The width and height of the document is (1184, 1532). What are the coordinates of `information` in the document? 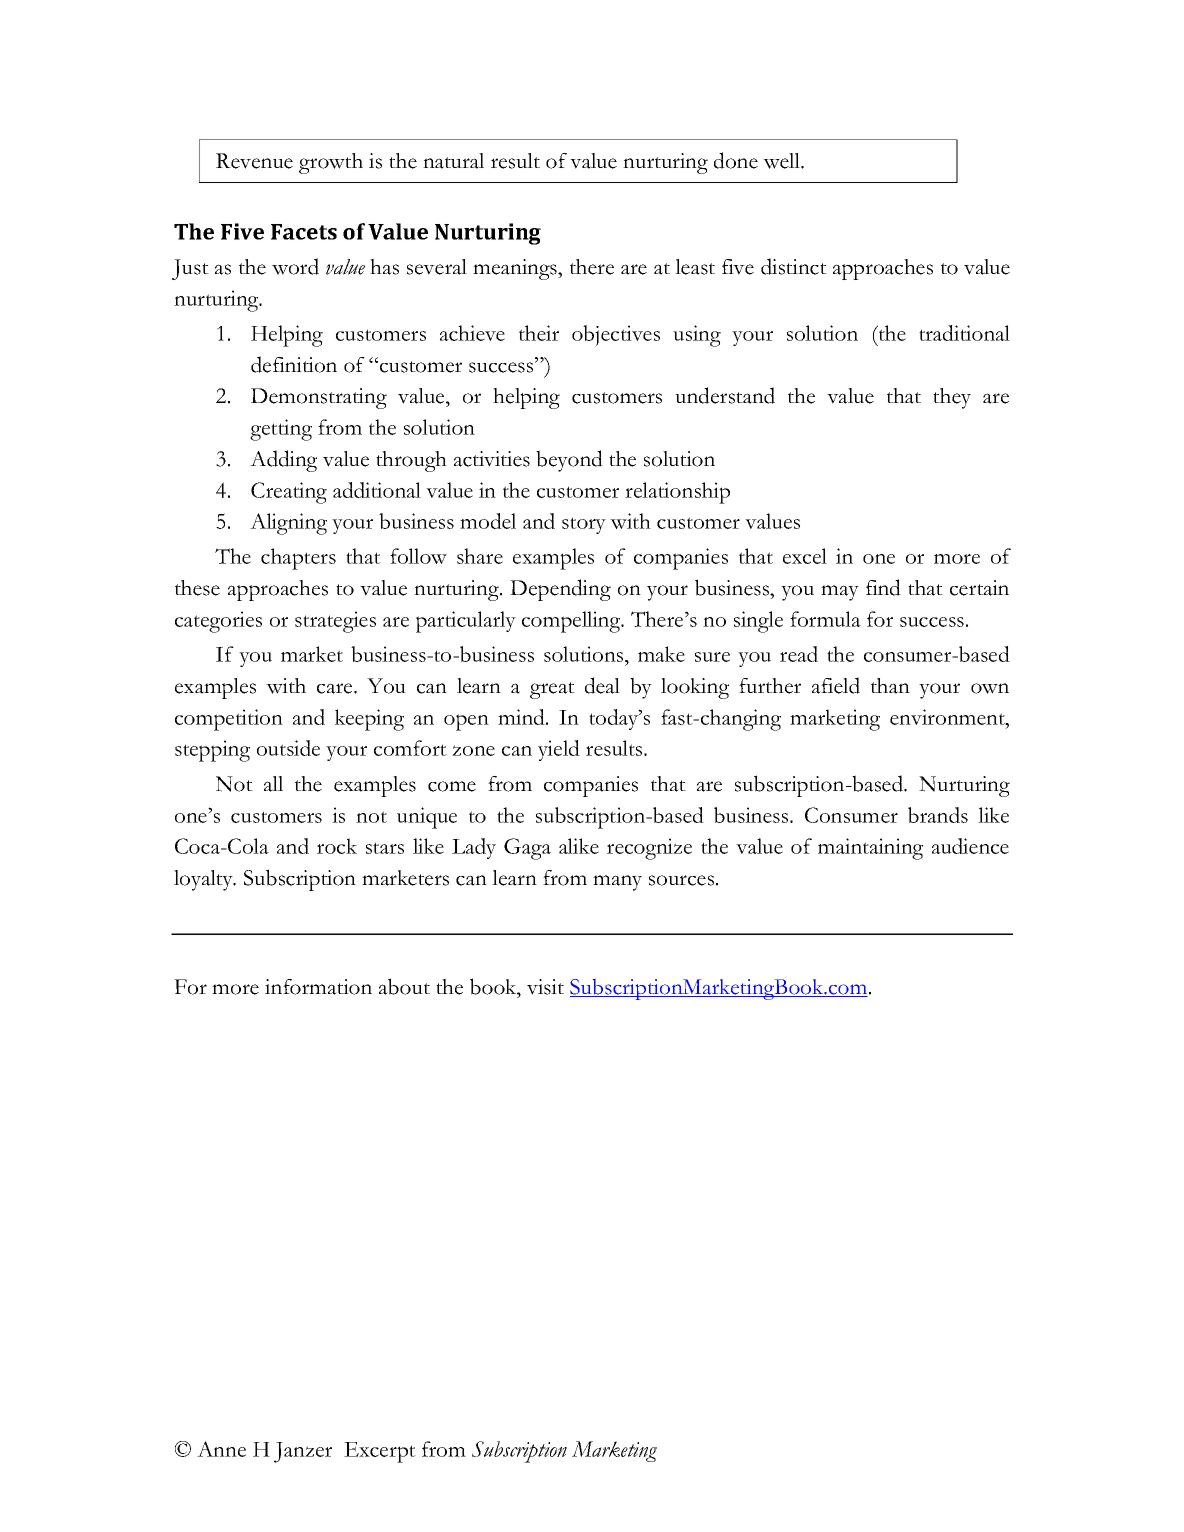 It's located at (318, 987).
